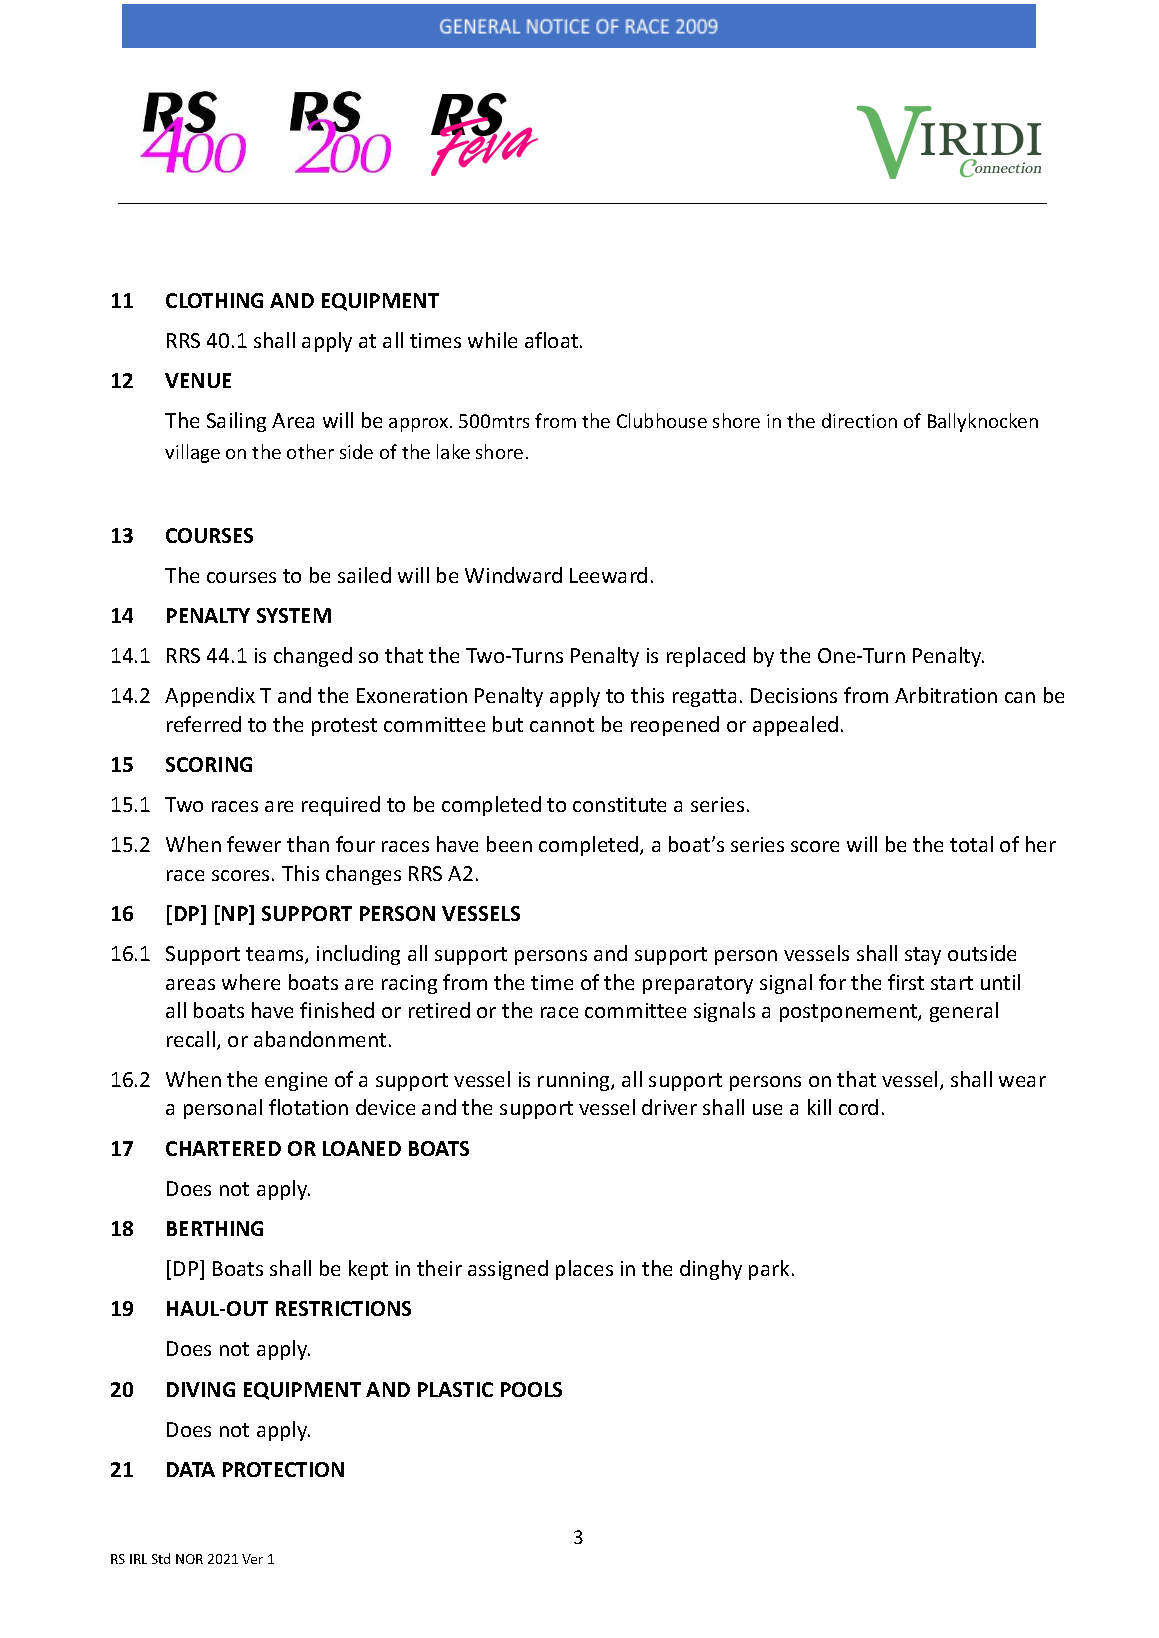 This screenshot has height=1638, width=1159. I want to click on NOR, so click(189, 1559).
